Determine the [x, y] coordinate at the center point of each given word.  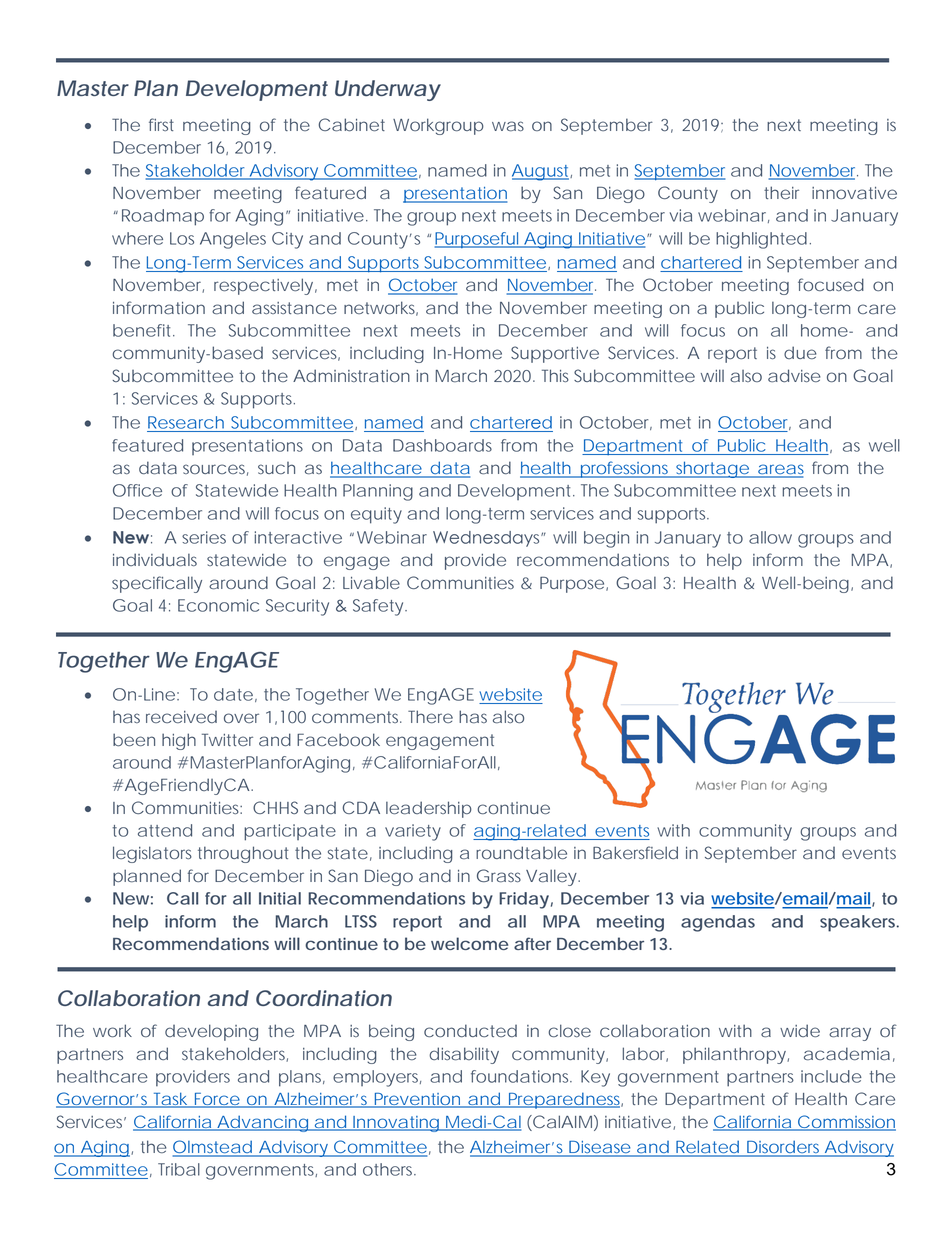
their [781, 192]
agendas [718, 923]
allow [770, 537]
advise [794, 376]
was [508, 126]
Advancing [262, 1123]
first [161, 124]
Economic [218, 605]
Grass [499, 876]
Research [186, 422]
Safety [379, 607]
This [555, 375]
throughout [243, 854]
